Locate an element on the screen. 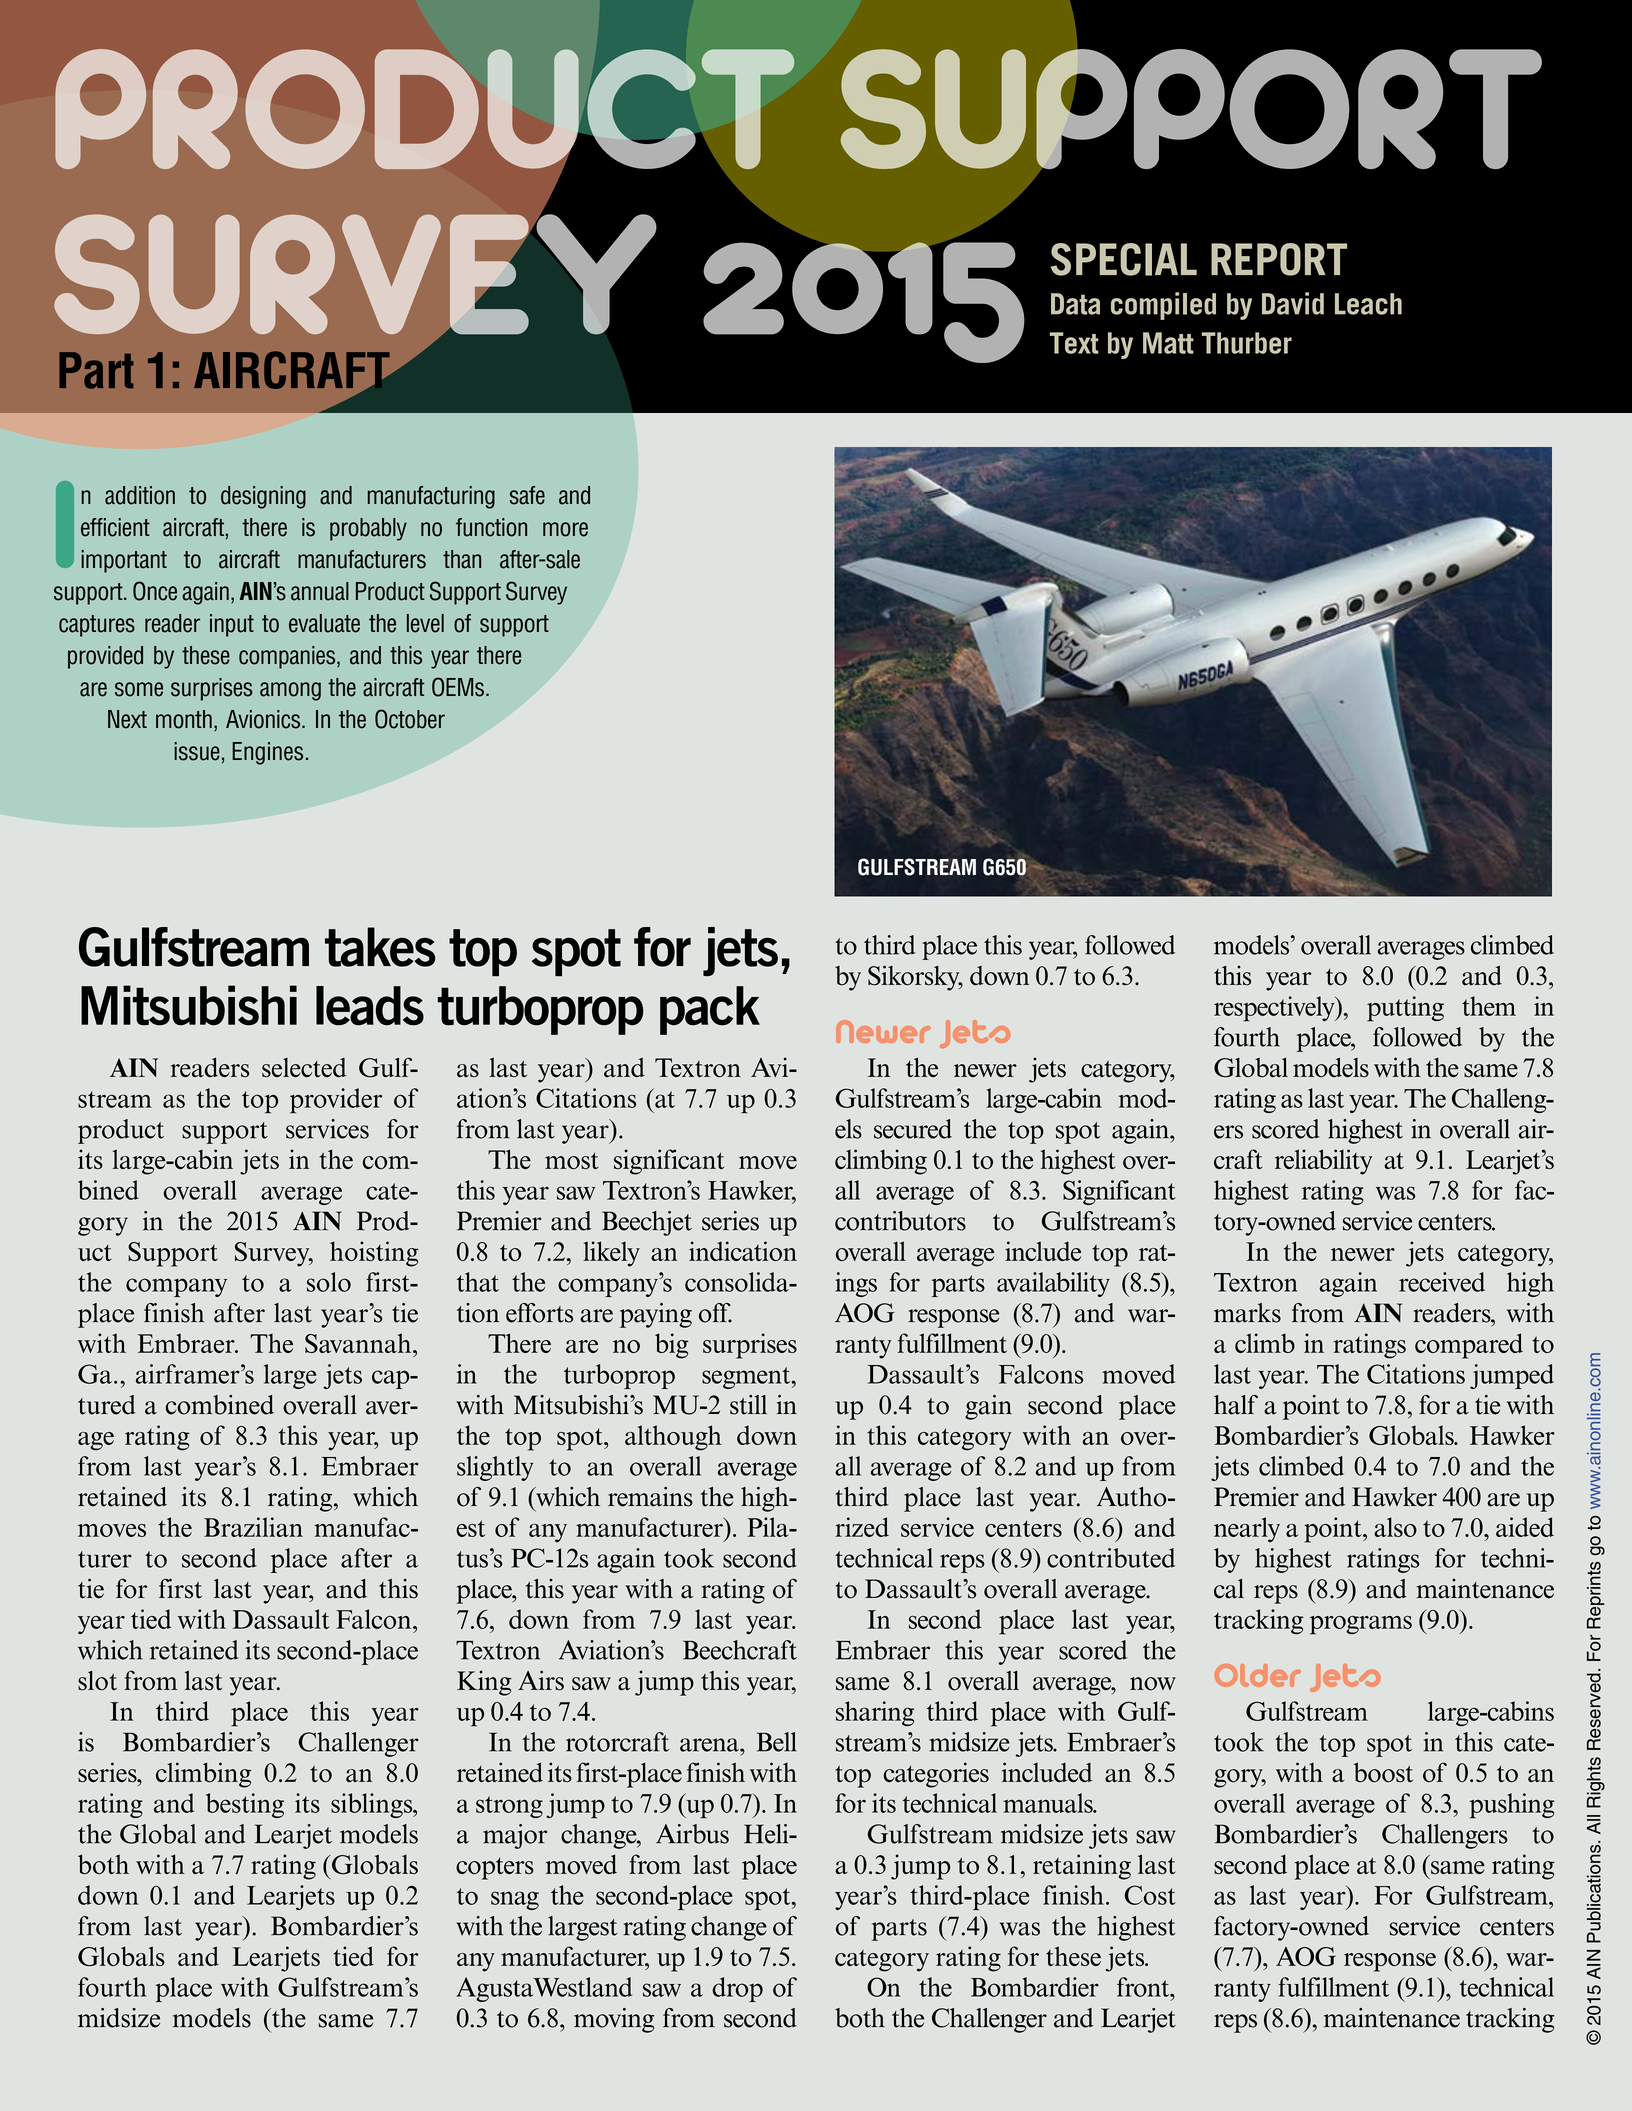  besting is located at coordinates (245, 1805).
